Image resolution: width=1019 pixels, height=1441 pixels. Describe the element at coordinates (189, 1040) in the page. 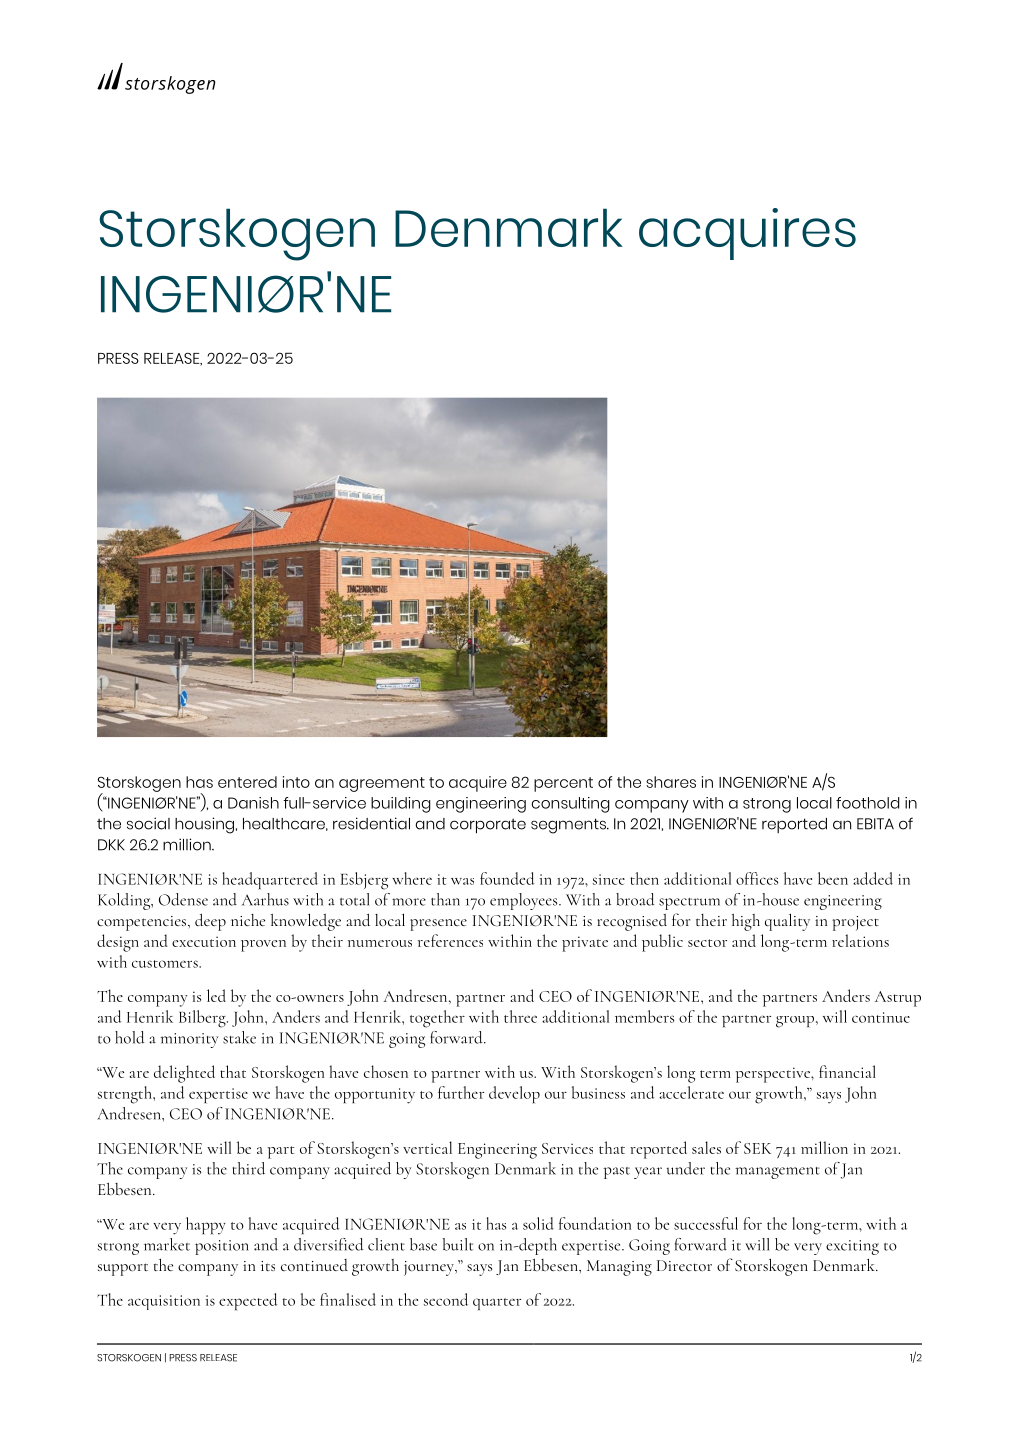

I see `minority` at that location.
